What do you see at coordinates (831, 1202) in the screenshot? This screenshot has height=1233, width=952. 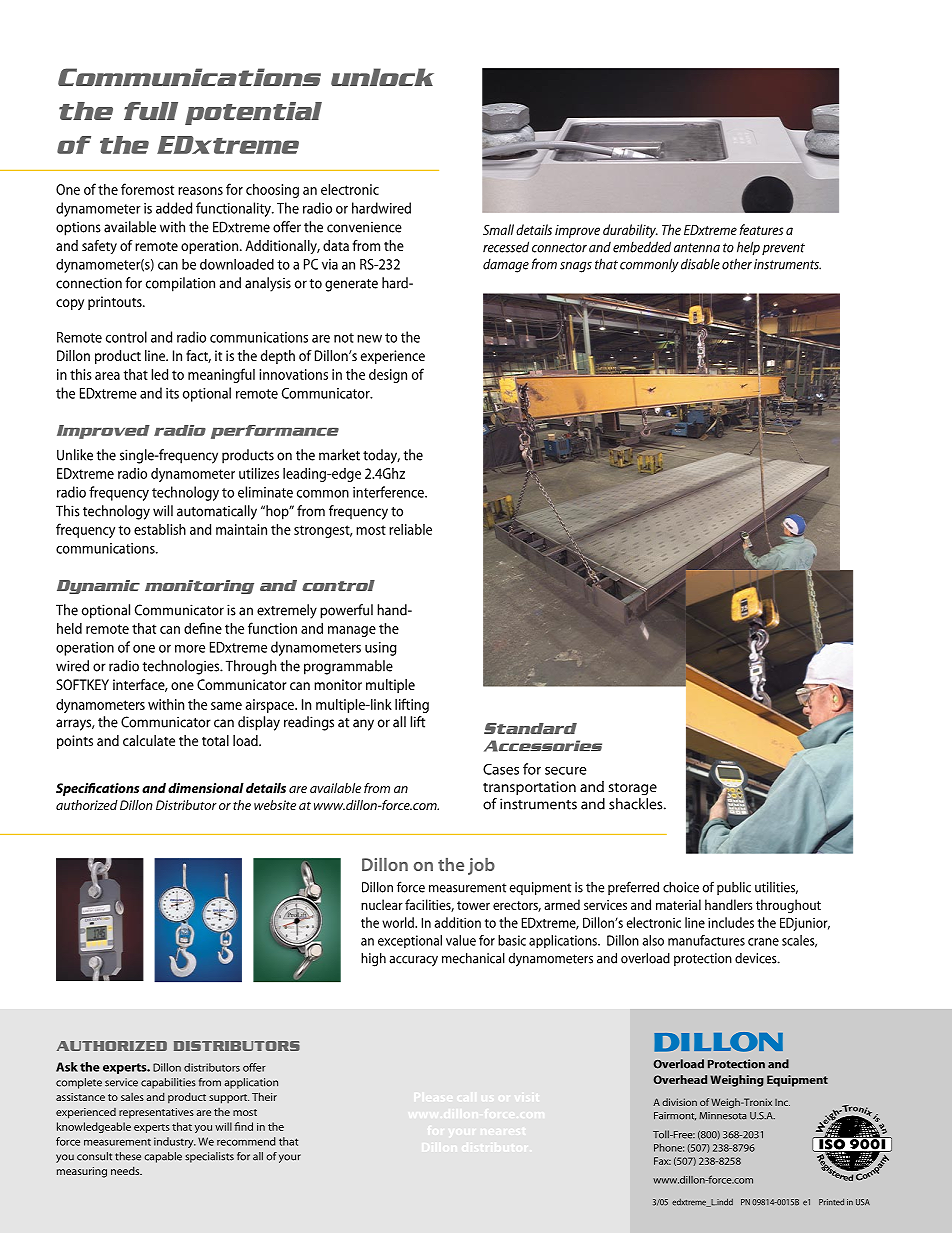 I see `Printed` at bounding box center [831, 1202].
